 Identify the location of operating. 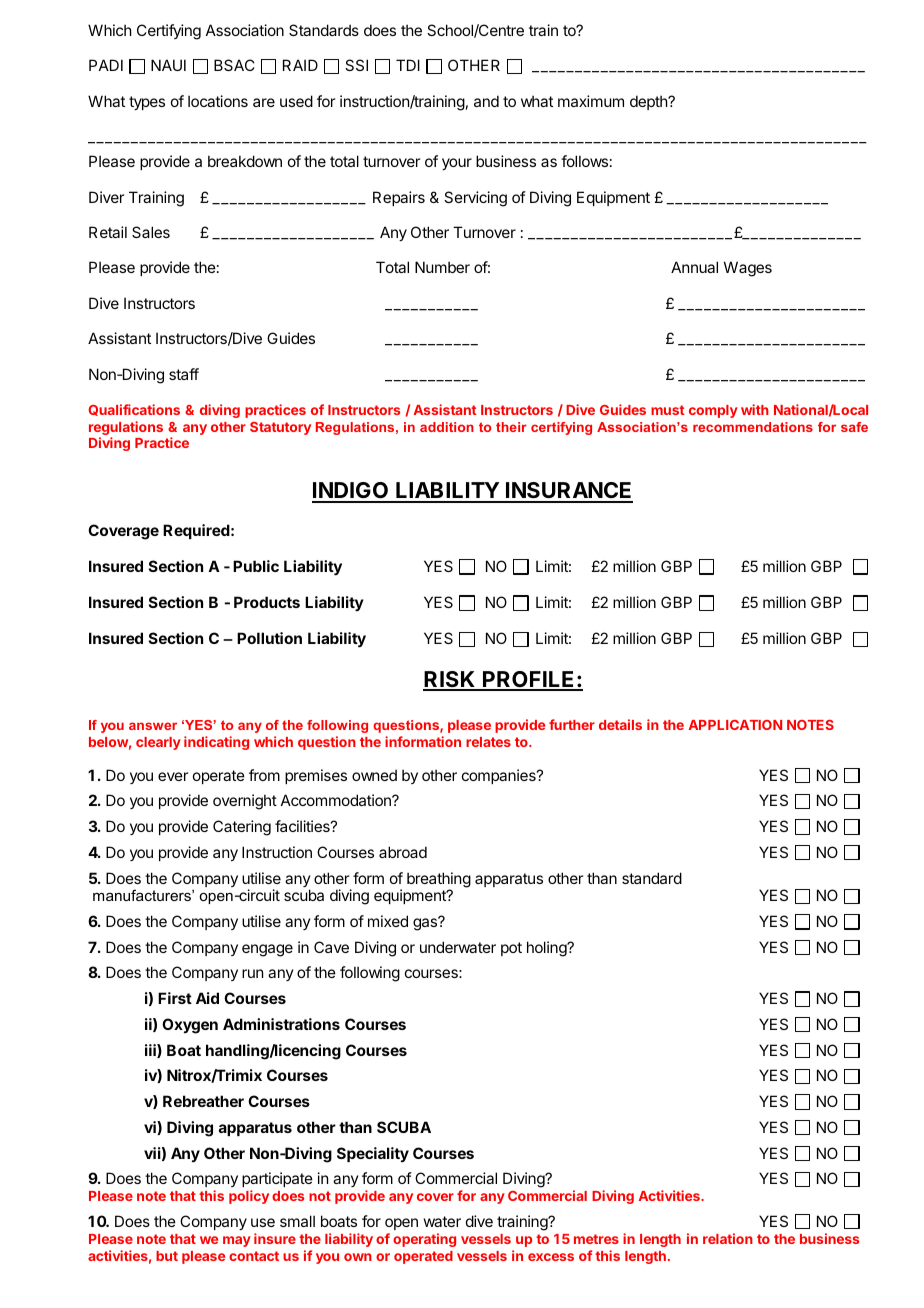
(424, 1240).
